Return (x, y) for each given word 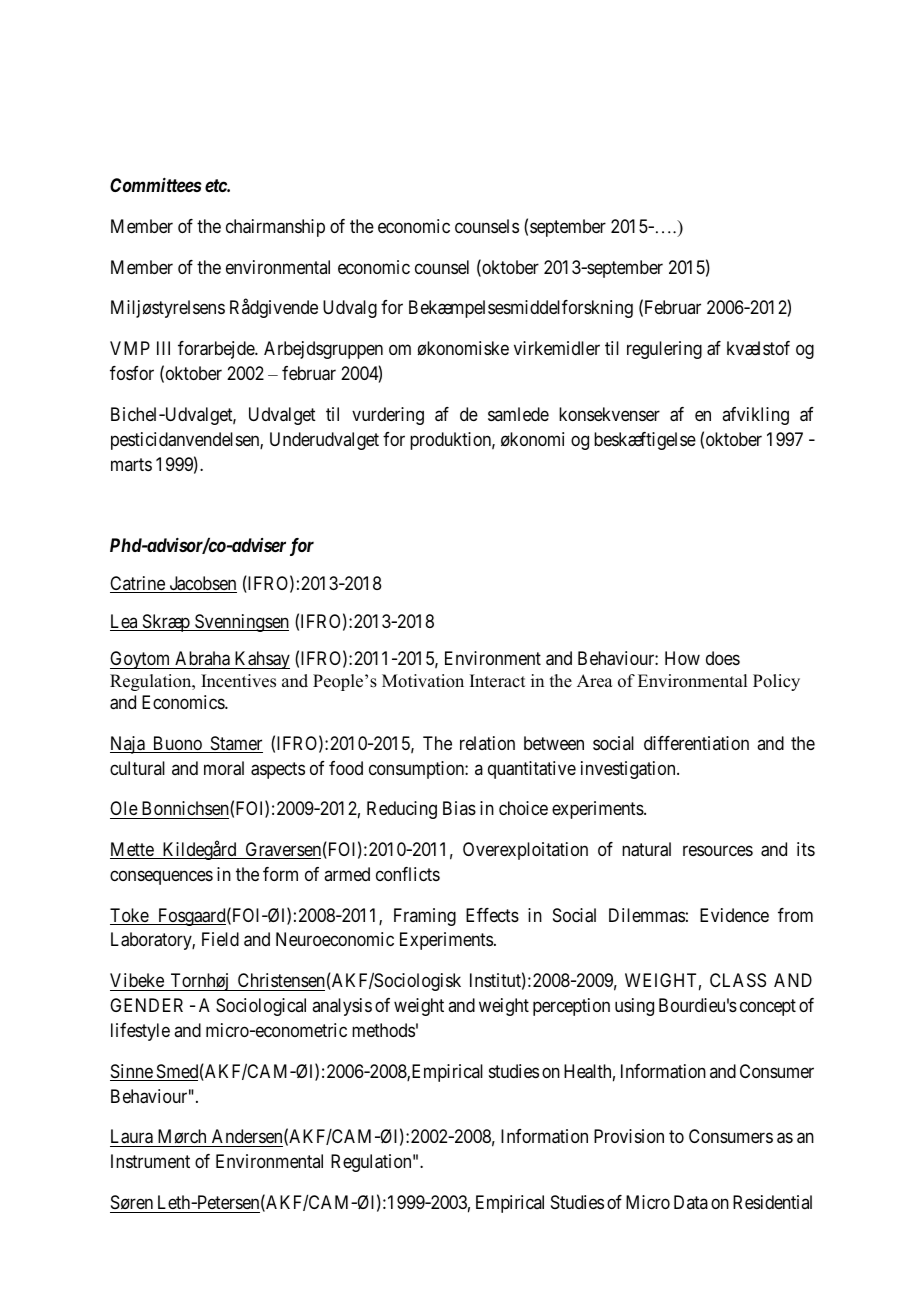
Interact (497, 681)
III (163, 348)
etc (216, 185)
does (723, 658)
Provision (629, 1136)
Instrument (150, 1161)
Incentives (238, 681)
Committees (155, 185)
